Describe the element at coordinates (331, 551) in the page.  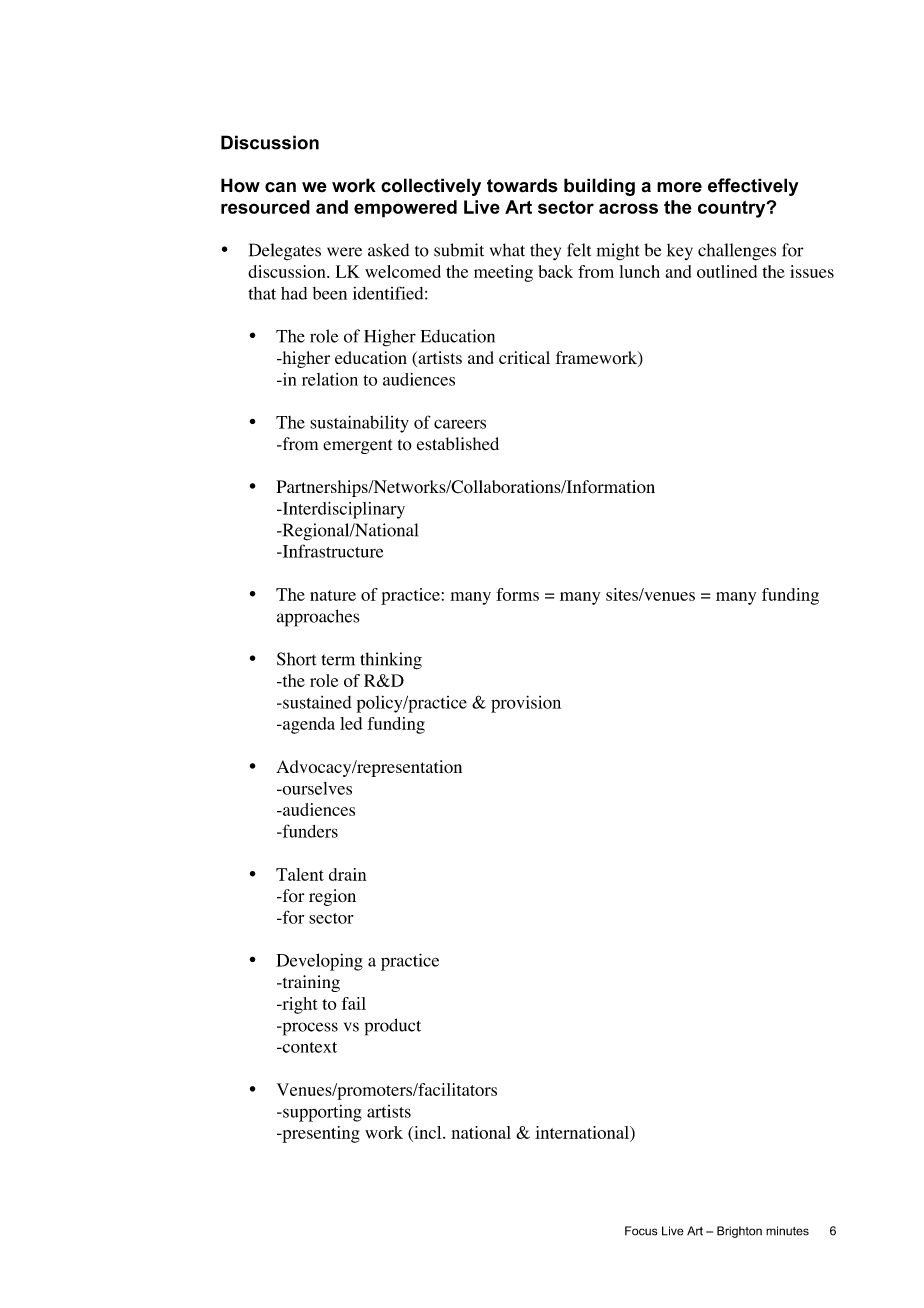
I see `Infrastructure` at that location.
